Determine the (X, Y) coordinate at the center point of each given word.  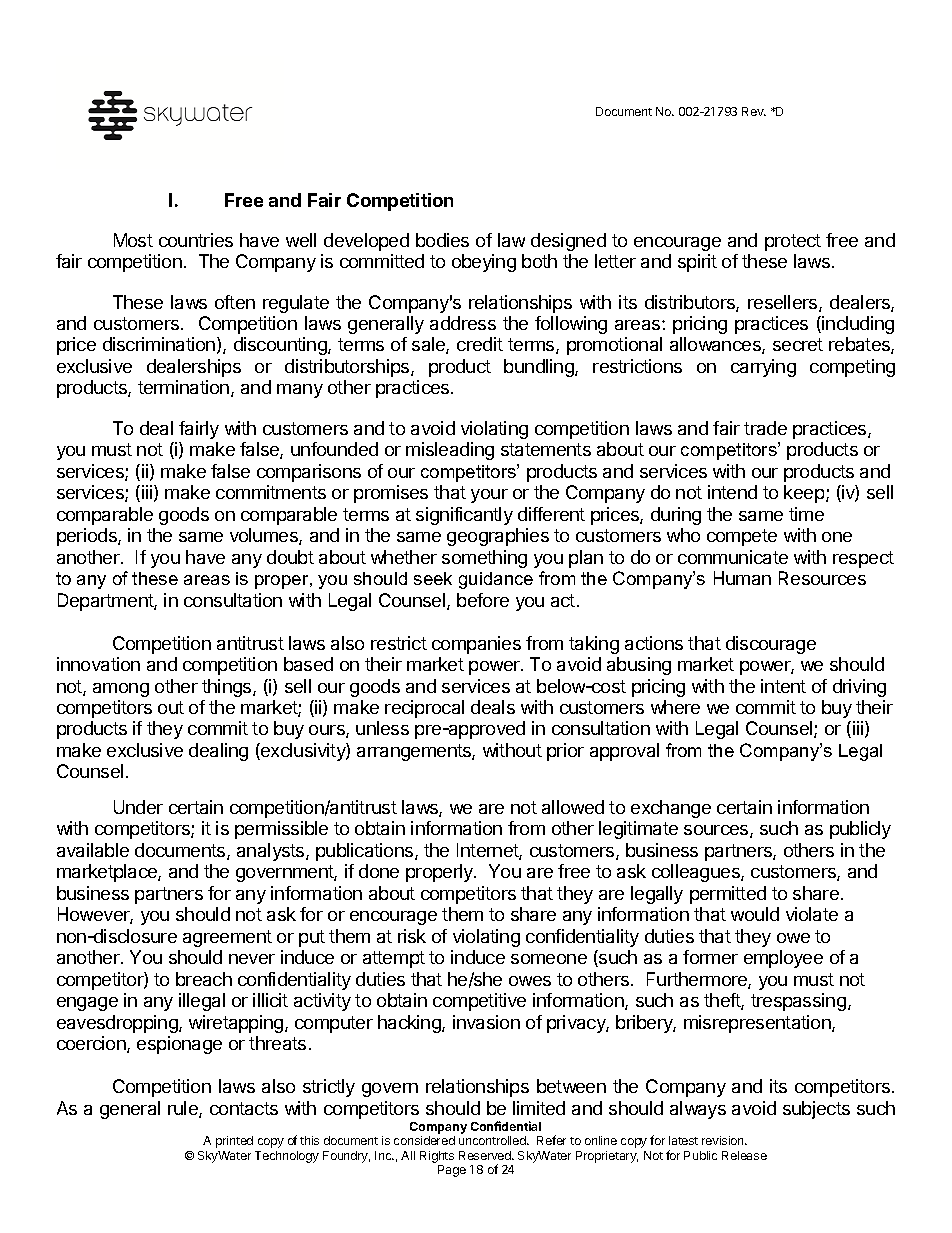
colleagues (697, 873)
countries (196, 240)
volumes (265, 536)
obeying (484, 263)
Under (138, 807)
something (484, 559)
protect (793, 242)
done (379, 871)
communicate (733, 557)
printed (234, 1142)
